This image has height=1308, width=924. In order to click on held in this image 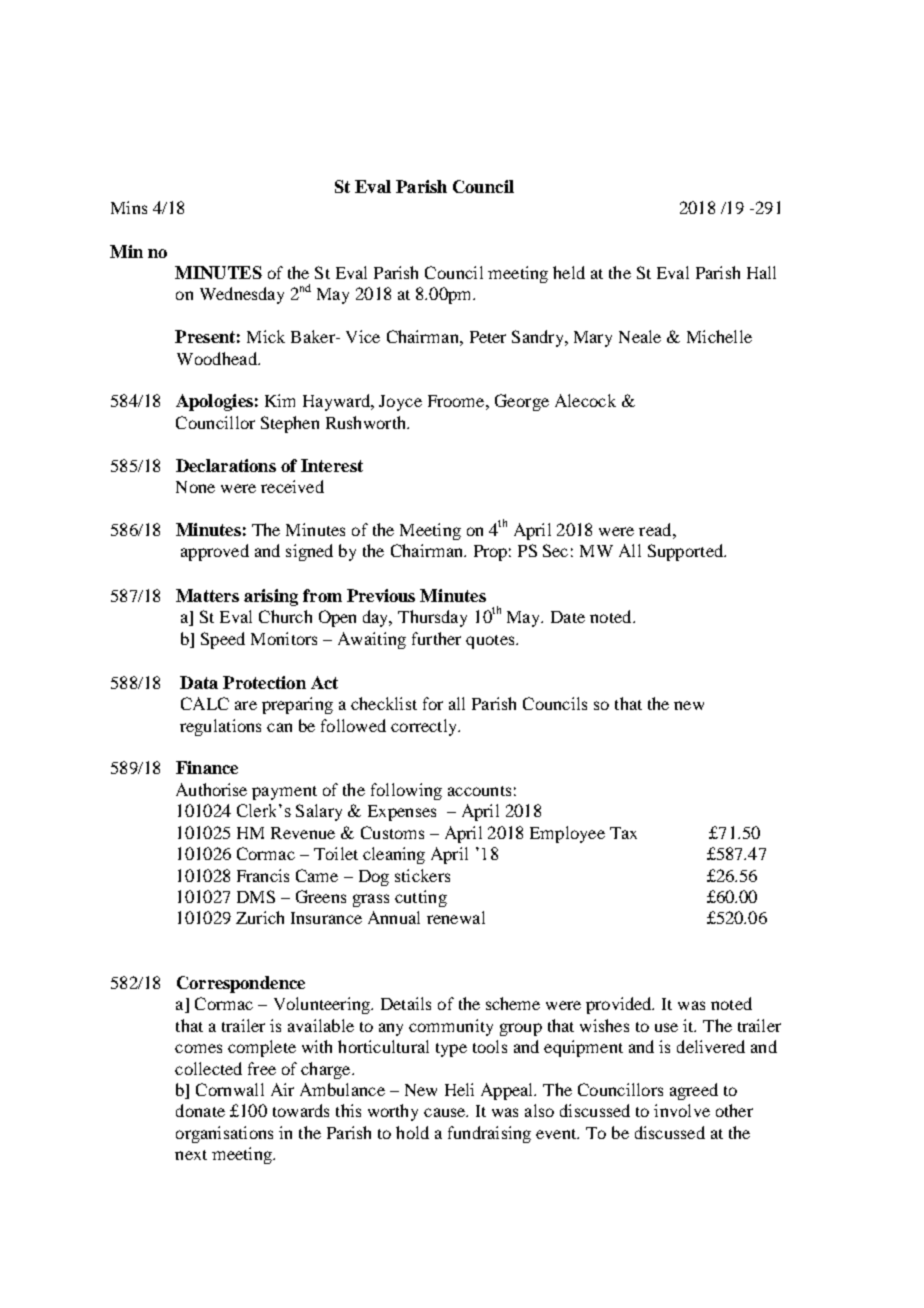, I will do `click(569, 272)`.
